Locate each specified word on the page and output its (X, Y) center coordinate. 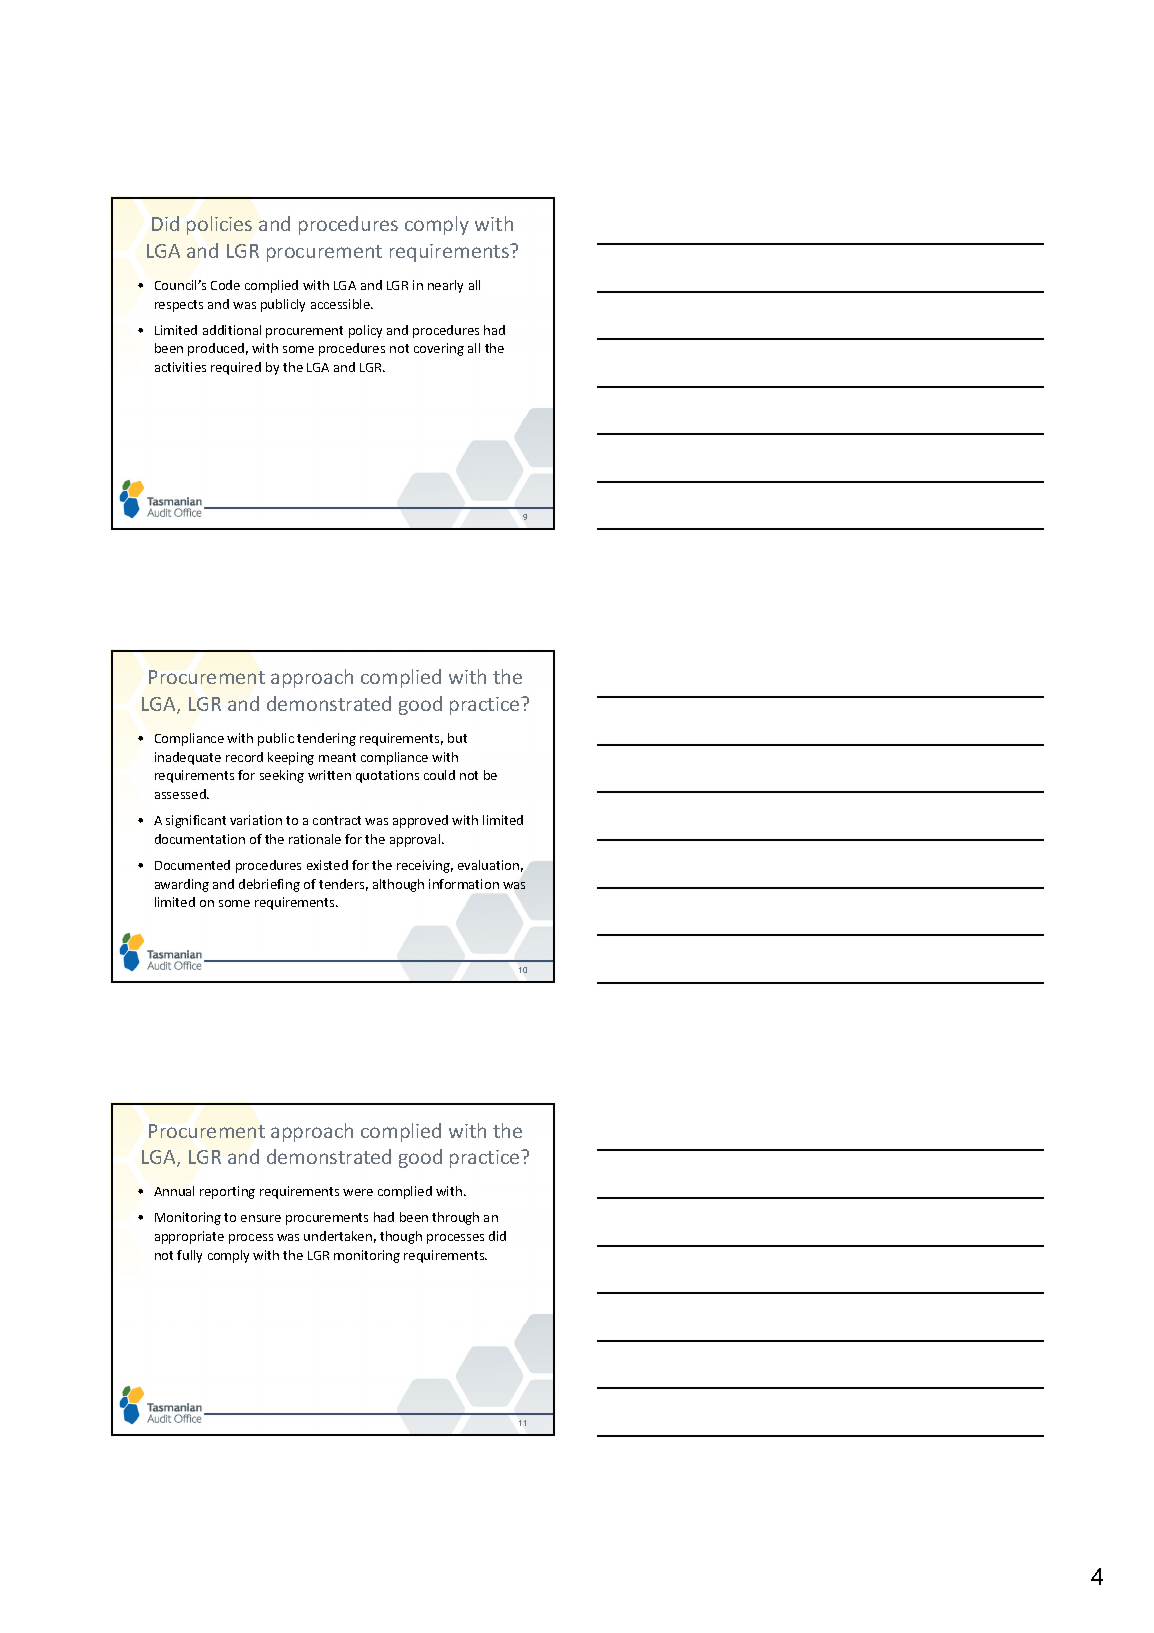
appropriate (189, 1237)
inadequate (188, 758)
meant (337, 757)
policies (219, 225)
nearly (445, 286)
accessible (341, 304)
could (439, 775)
